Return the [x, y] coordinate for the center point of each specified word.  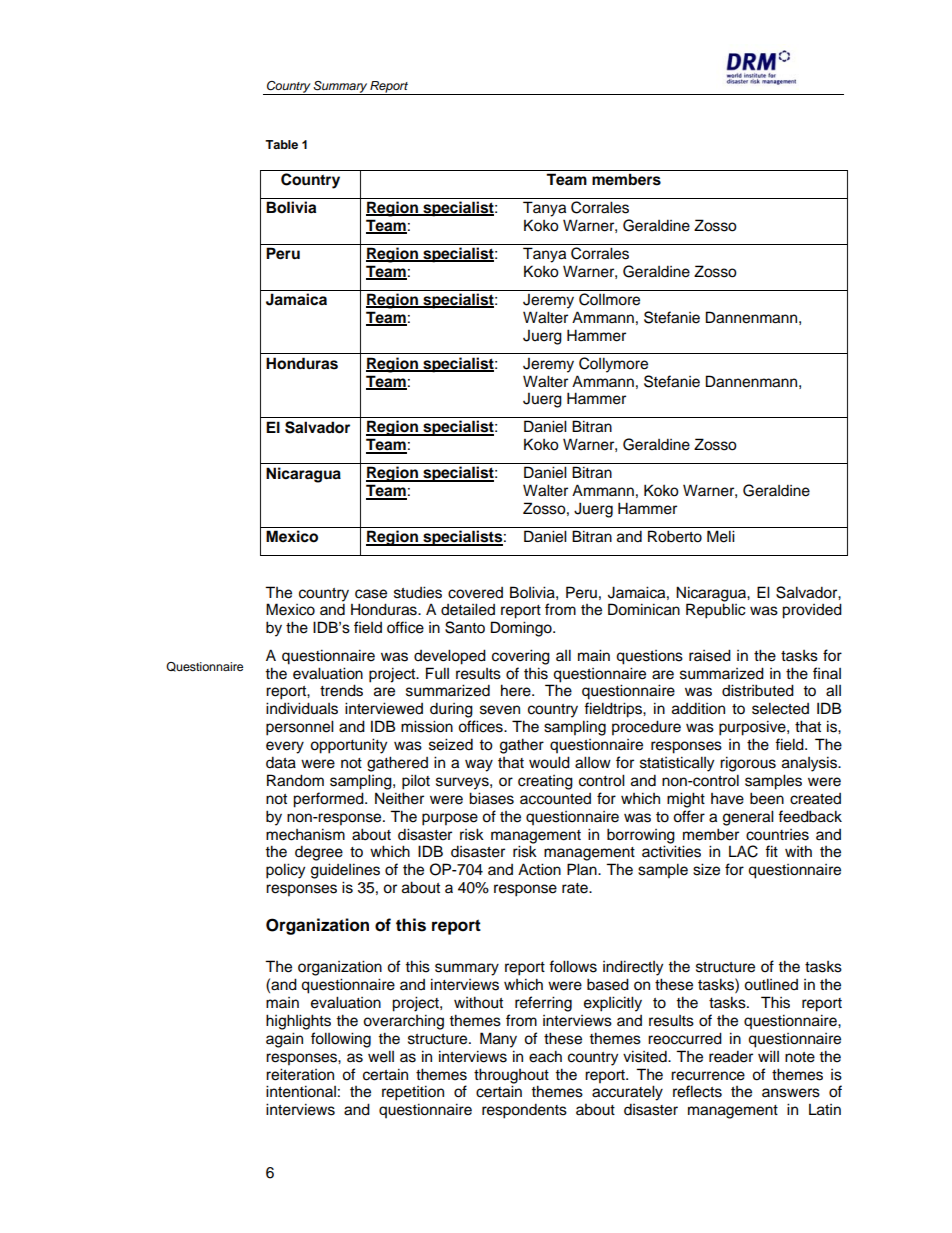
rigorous [748, 764]
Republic [716, 611]
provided [812, 611]
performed [329, 800]
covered [475, 593]
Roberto [675, 536]
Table [281, 144]
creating [545, 782]
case [371, 594]
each [545, 1056]
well [381, 1056]
